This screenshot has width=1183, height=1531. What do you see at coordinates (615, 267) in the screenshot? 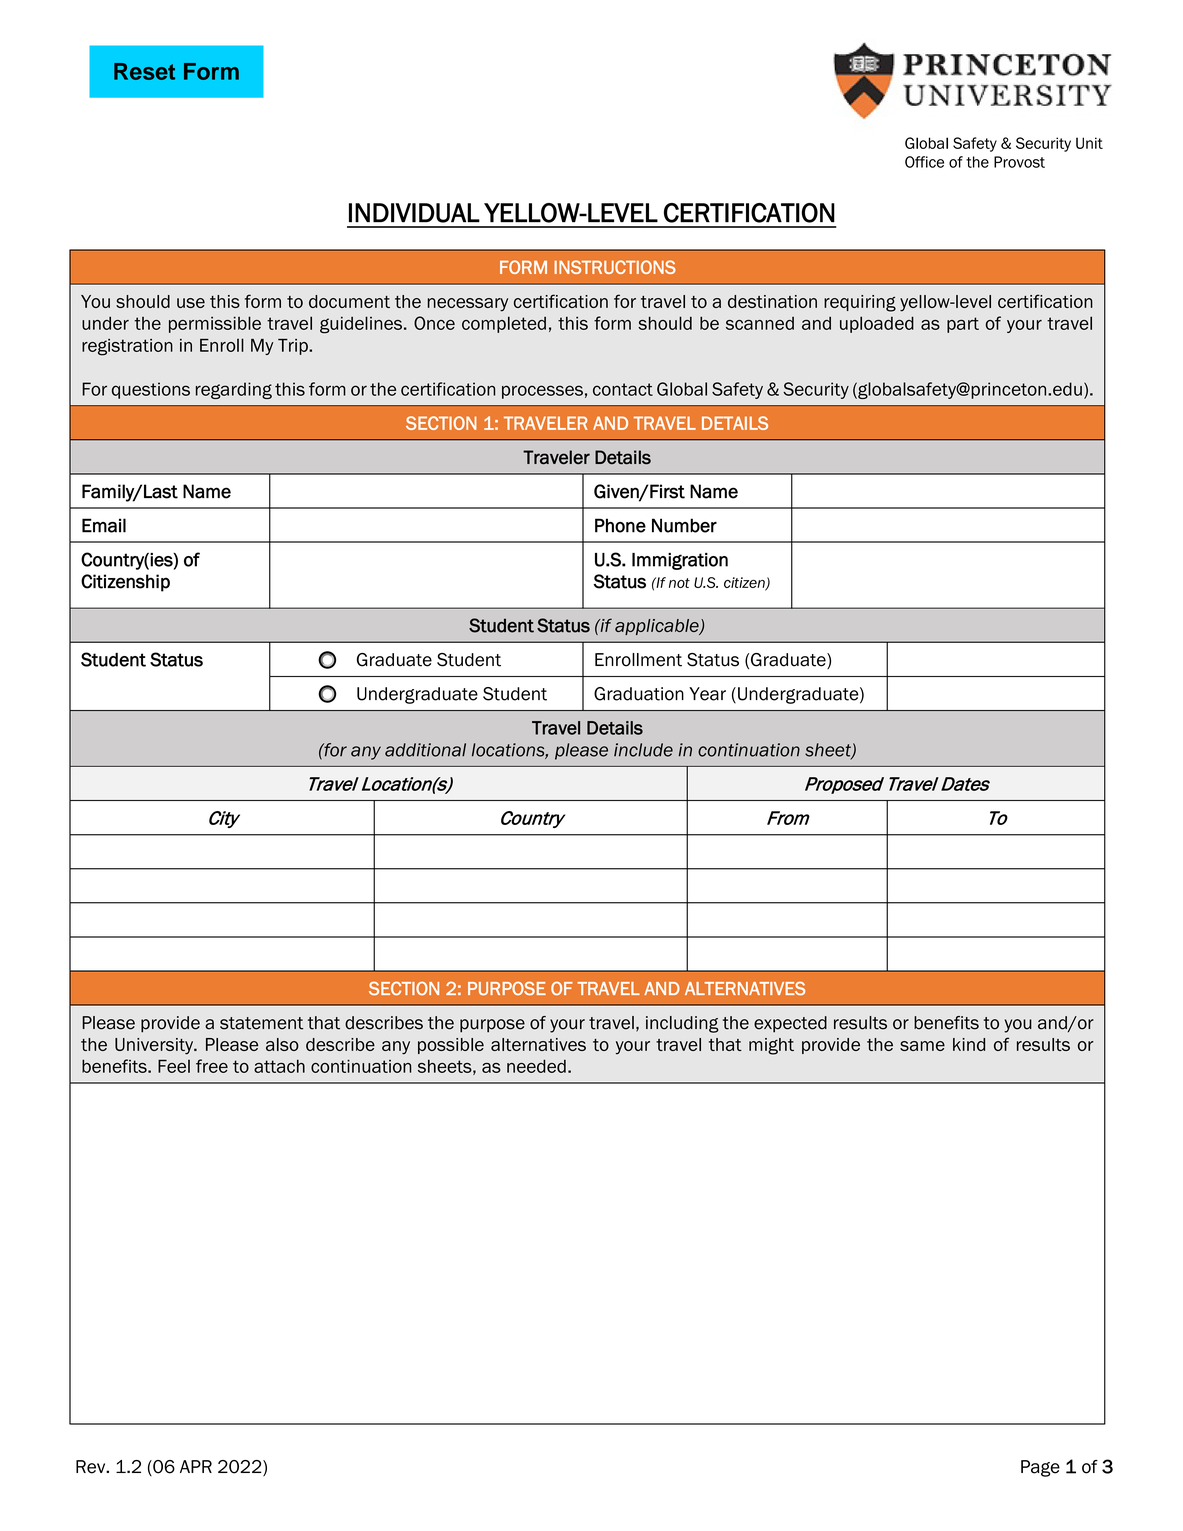
I see `INSTRUCTIONS` at bounding box center [615, 267].
